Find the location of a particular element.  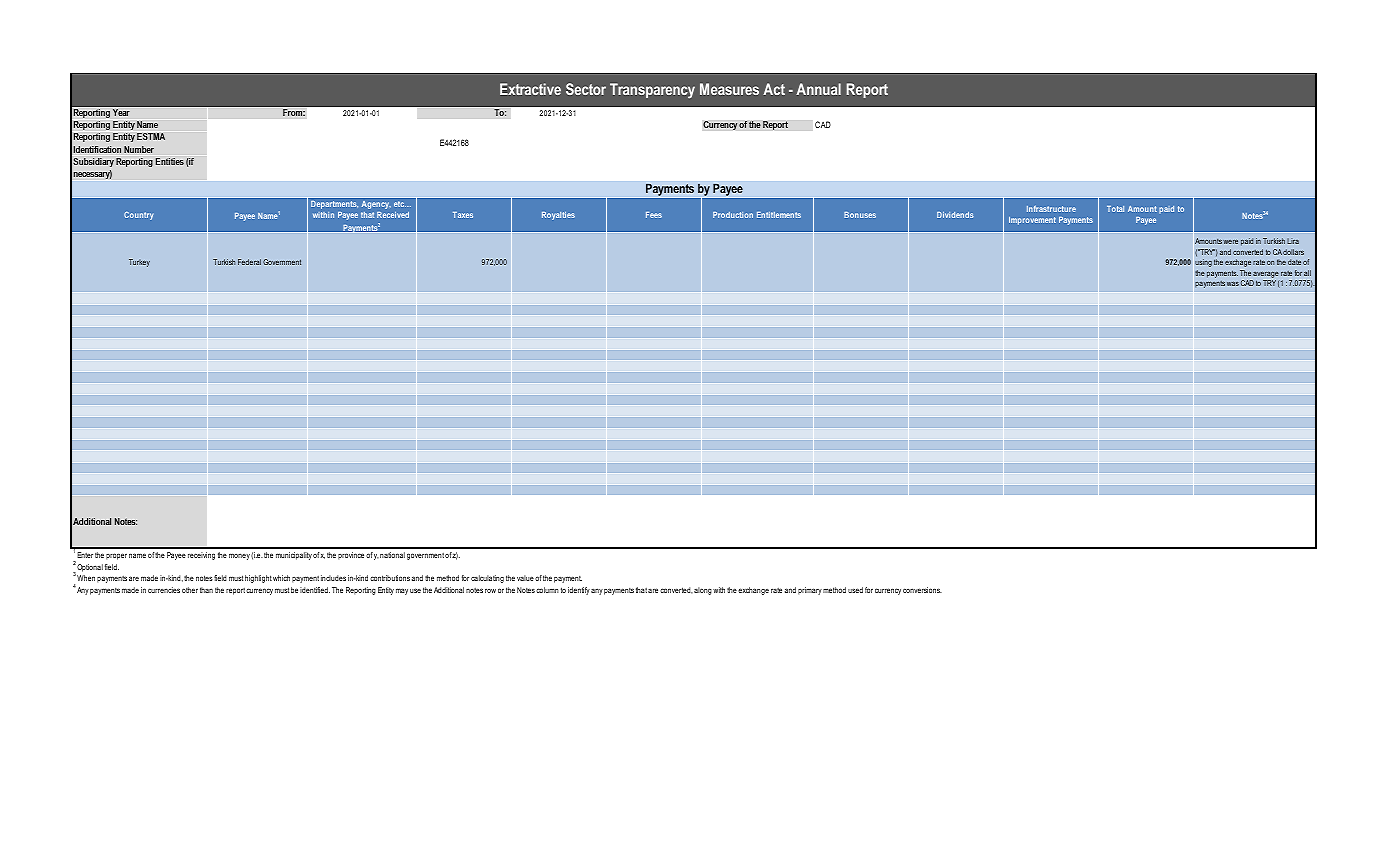

Measures is located at coordinates (729, 89).
